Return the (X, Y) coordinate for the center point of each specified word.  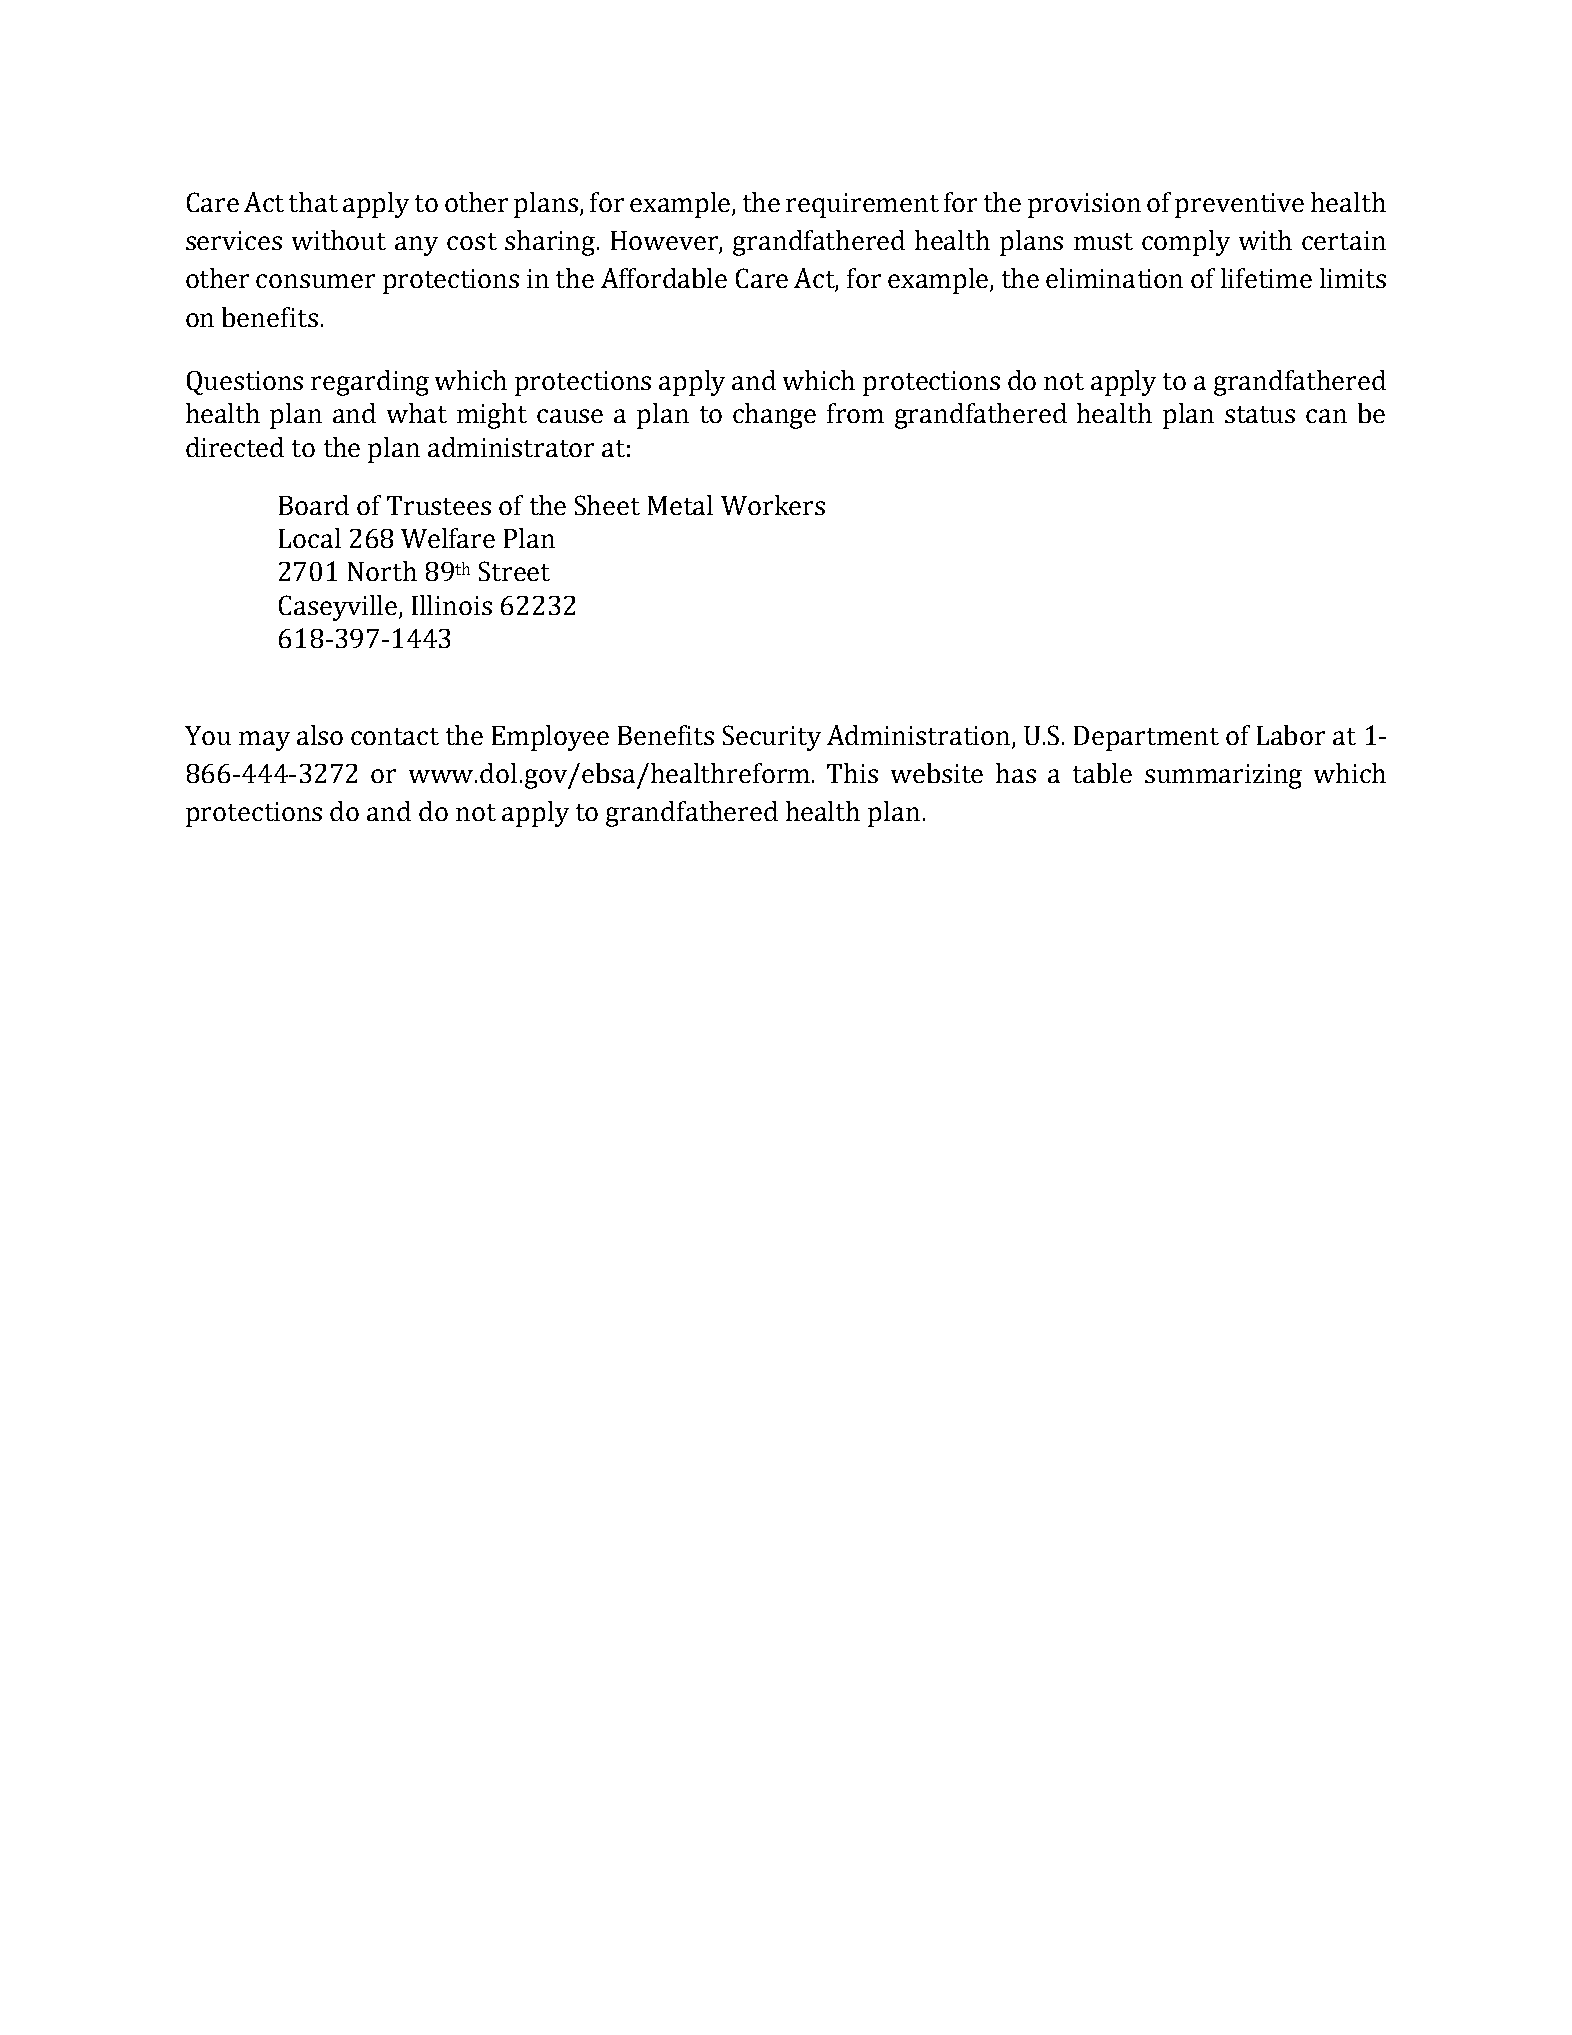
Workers (773, 505)
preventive (1239, 205)
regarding (370, 383)
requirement (862, 205)
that (313, 202)
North (382, 571)
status (1260, 414)
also (320, 735)
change (774, 416)
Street (514, 571)
